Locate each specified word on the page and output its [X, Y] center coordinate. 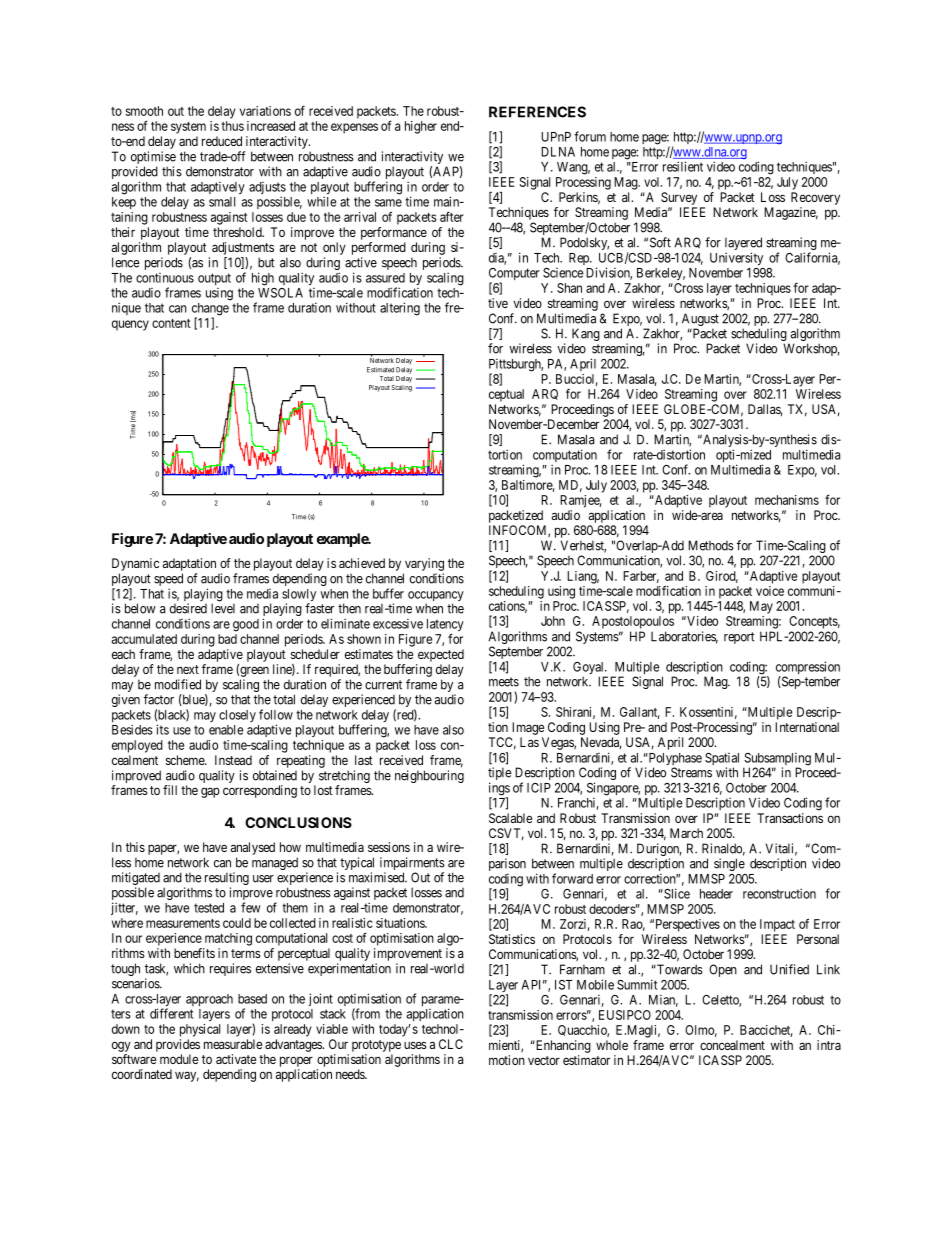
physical [200, 1030]
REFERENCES [537, 112]
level [223, 608]
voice [770, 591]
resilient [683, 166]
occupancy [436, 597]
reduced [222, 141]
